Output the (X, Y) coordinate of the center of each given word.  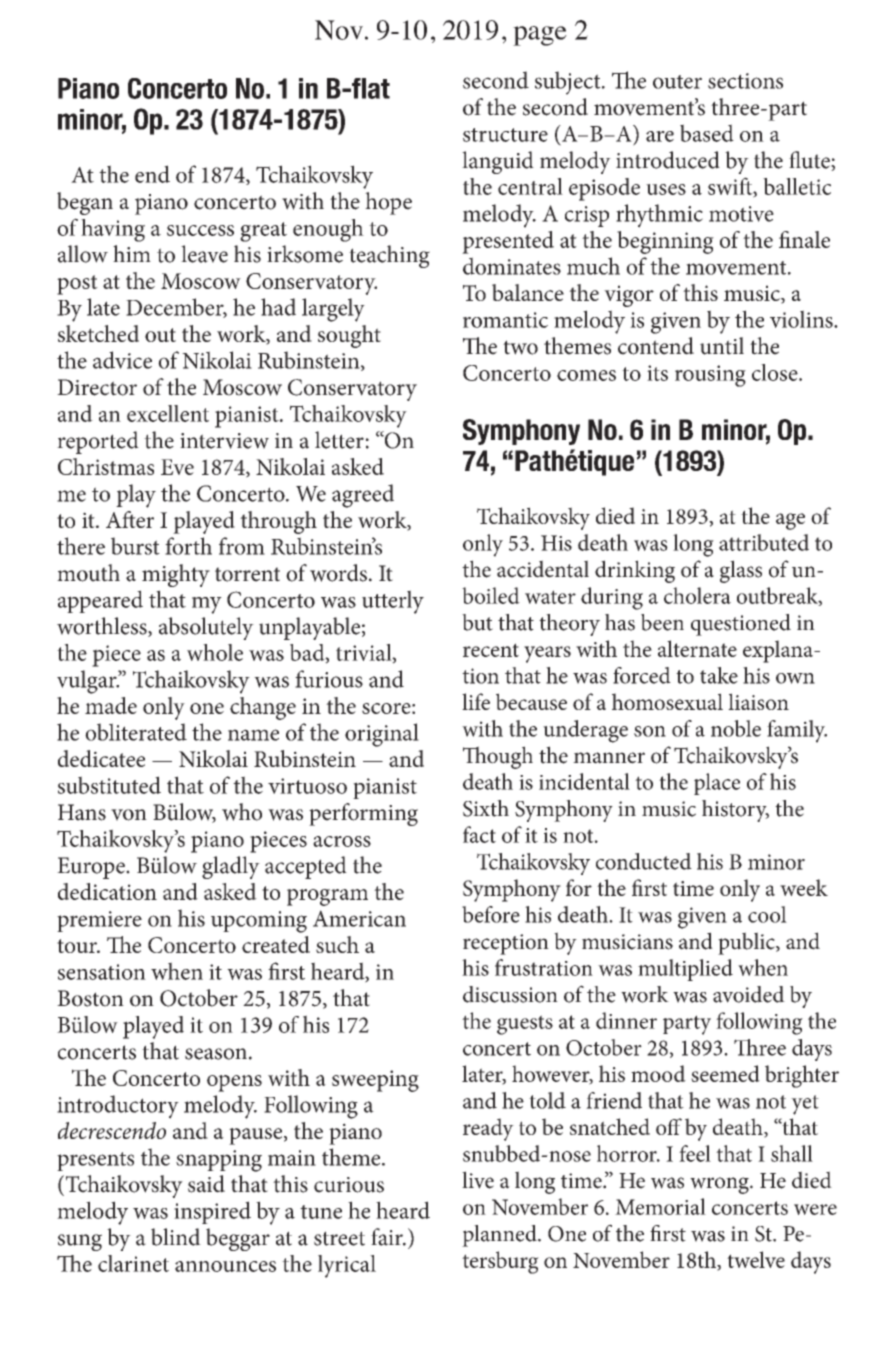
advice (122, 360)
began (85, 203)
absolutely (206, 628)
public (747, 943)
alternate (697, 648)
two (520, 347)
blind (176, 1237)
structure (505, 135)
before (491, 914)
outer (677, 82)
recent (491, 650)
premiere (99, 921)
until (722, 346)
